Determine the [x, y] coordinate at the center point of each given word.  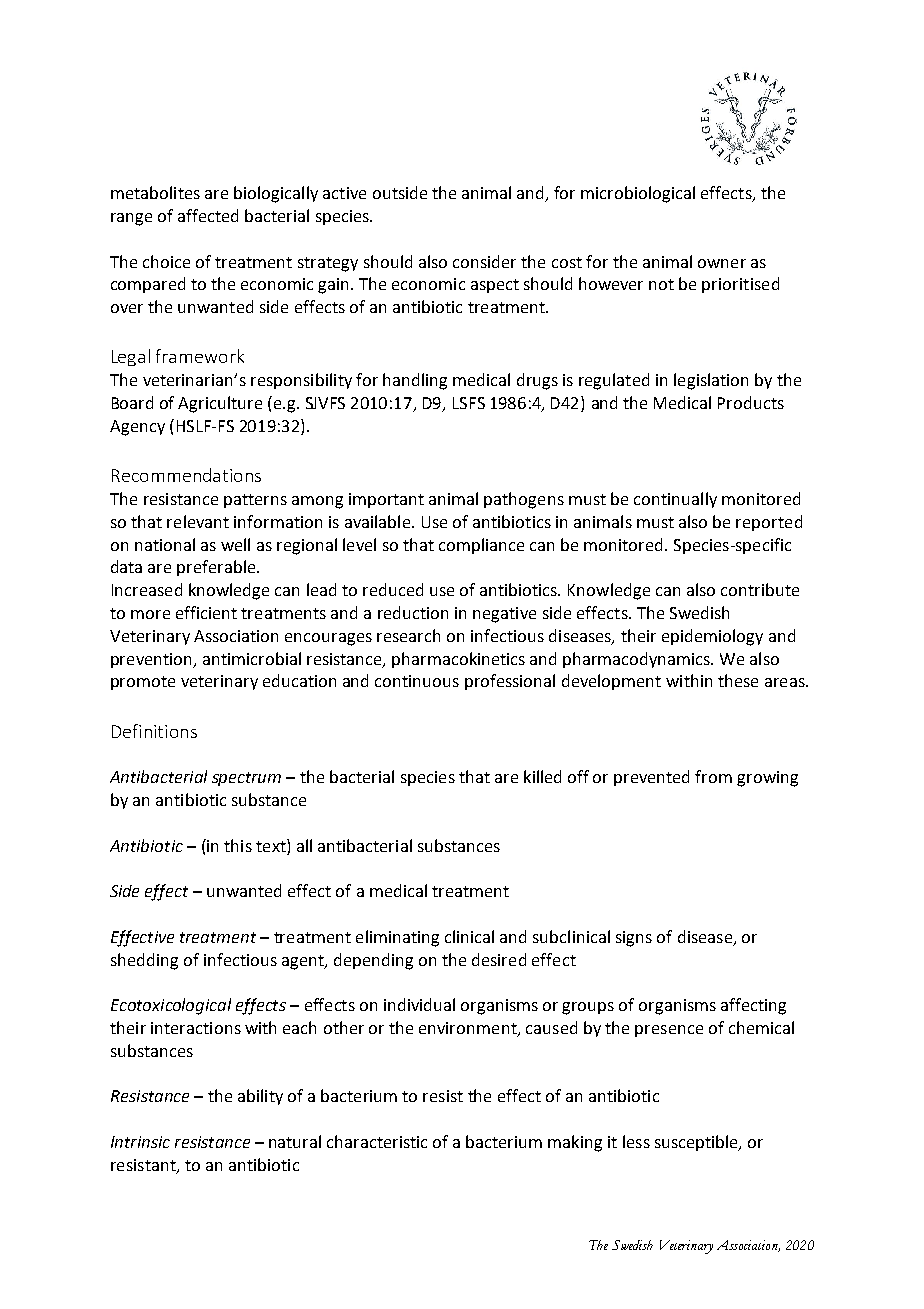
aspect [495, 286]
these [738, 680]
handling [415, 381]
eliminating [397, 938]
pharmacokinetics [458, 660]
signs [634, 939]
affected [208, 215]
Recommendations [186, 475]
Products [751, 402]
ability [260, 1097]
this [238, 845]
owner [722, 263]
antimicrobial [252, 658]
